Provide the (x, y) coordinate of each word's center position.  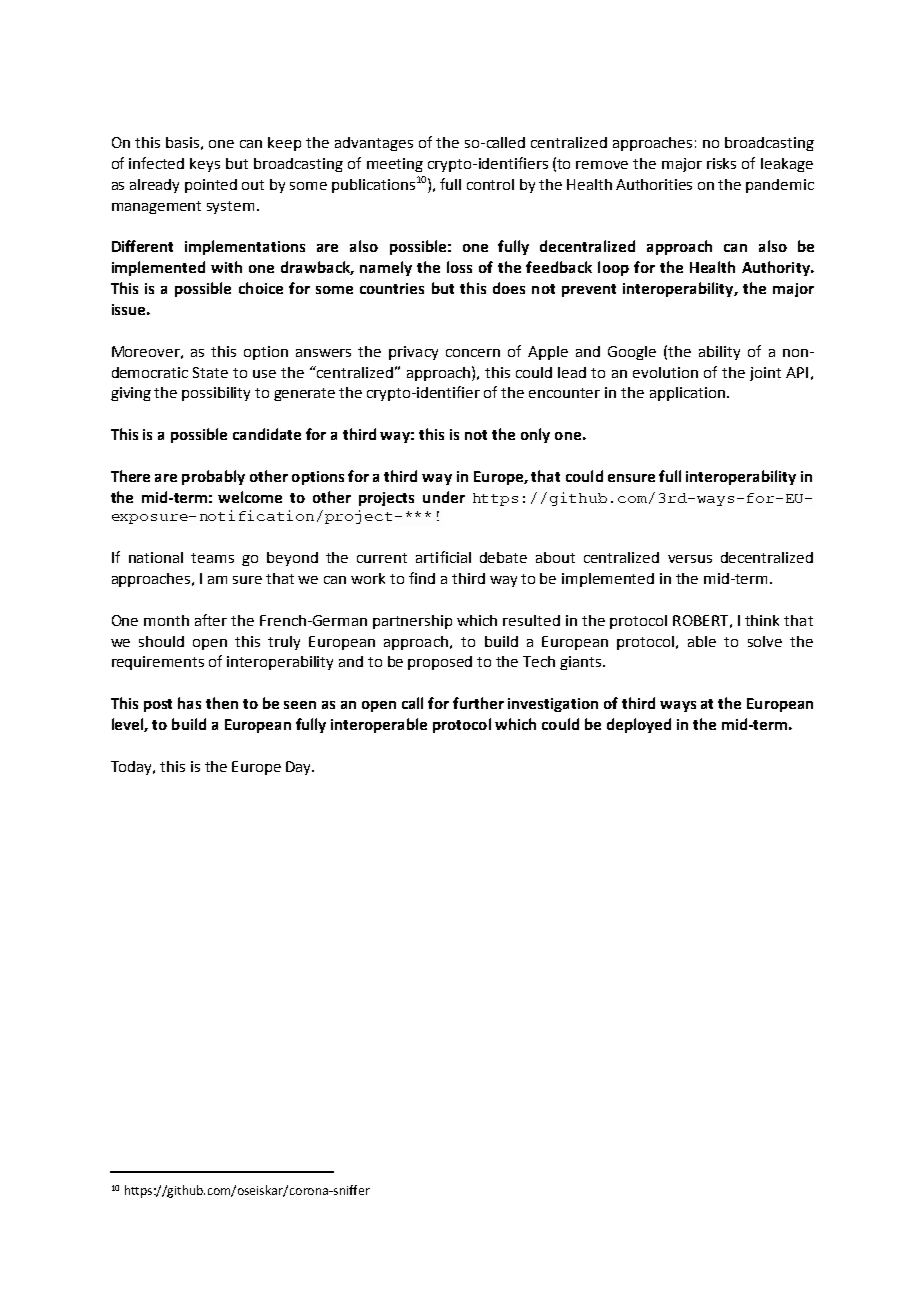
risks (721, 163)
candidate (267, 434)
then (222, 703)
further (478, 703)
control (490, 184)
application (687, 394)
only (535, 435)
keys (205, 165)
